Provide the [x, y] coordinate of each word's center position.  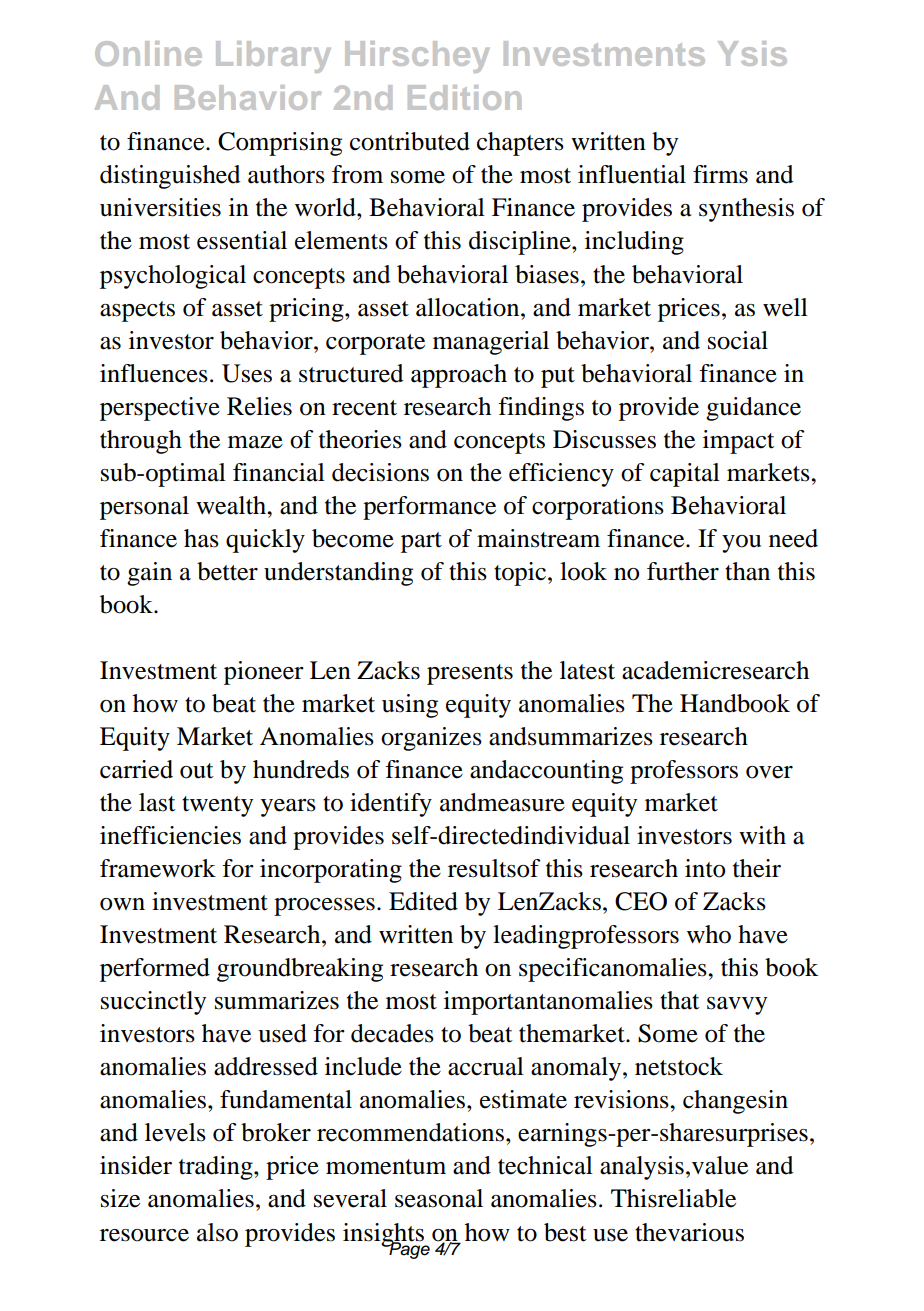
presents [470, 674]
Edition [464, 97]
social [738, 340]
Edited [423, 901]
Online [148, 53]
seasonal [439, 1198]
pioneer [264, 673]
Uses [247, 373]
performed [155, 970]
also [217, 1232]
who [709, 934]
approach [459, 376]
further [683, 571]
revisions [622, 1099]
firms [720, 174]
